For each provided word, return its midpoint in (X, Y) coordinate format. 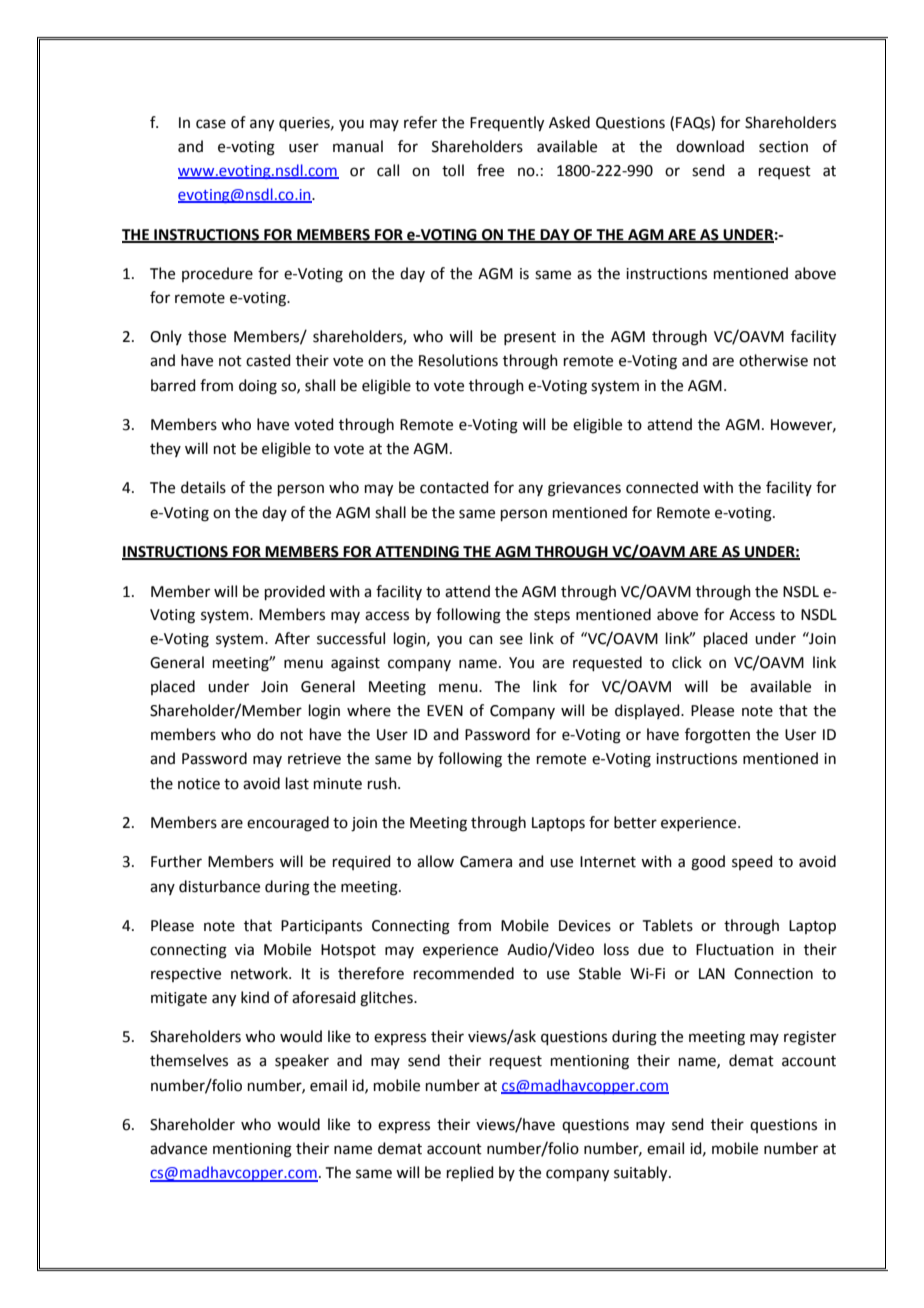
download (710, 146)
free (490, 170)
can (481, 640)
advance (178, 1148)
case (211, 124)
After (292, 638)
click (687, 662)
